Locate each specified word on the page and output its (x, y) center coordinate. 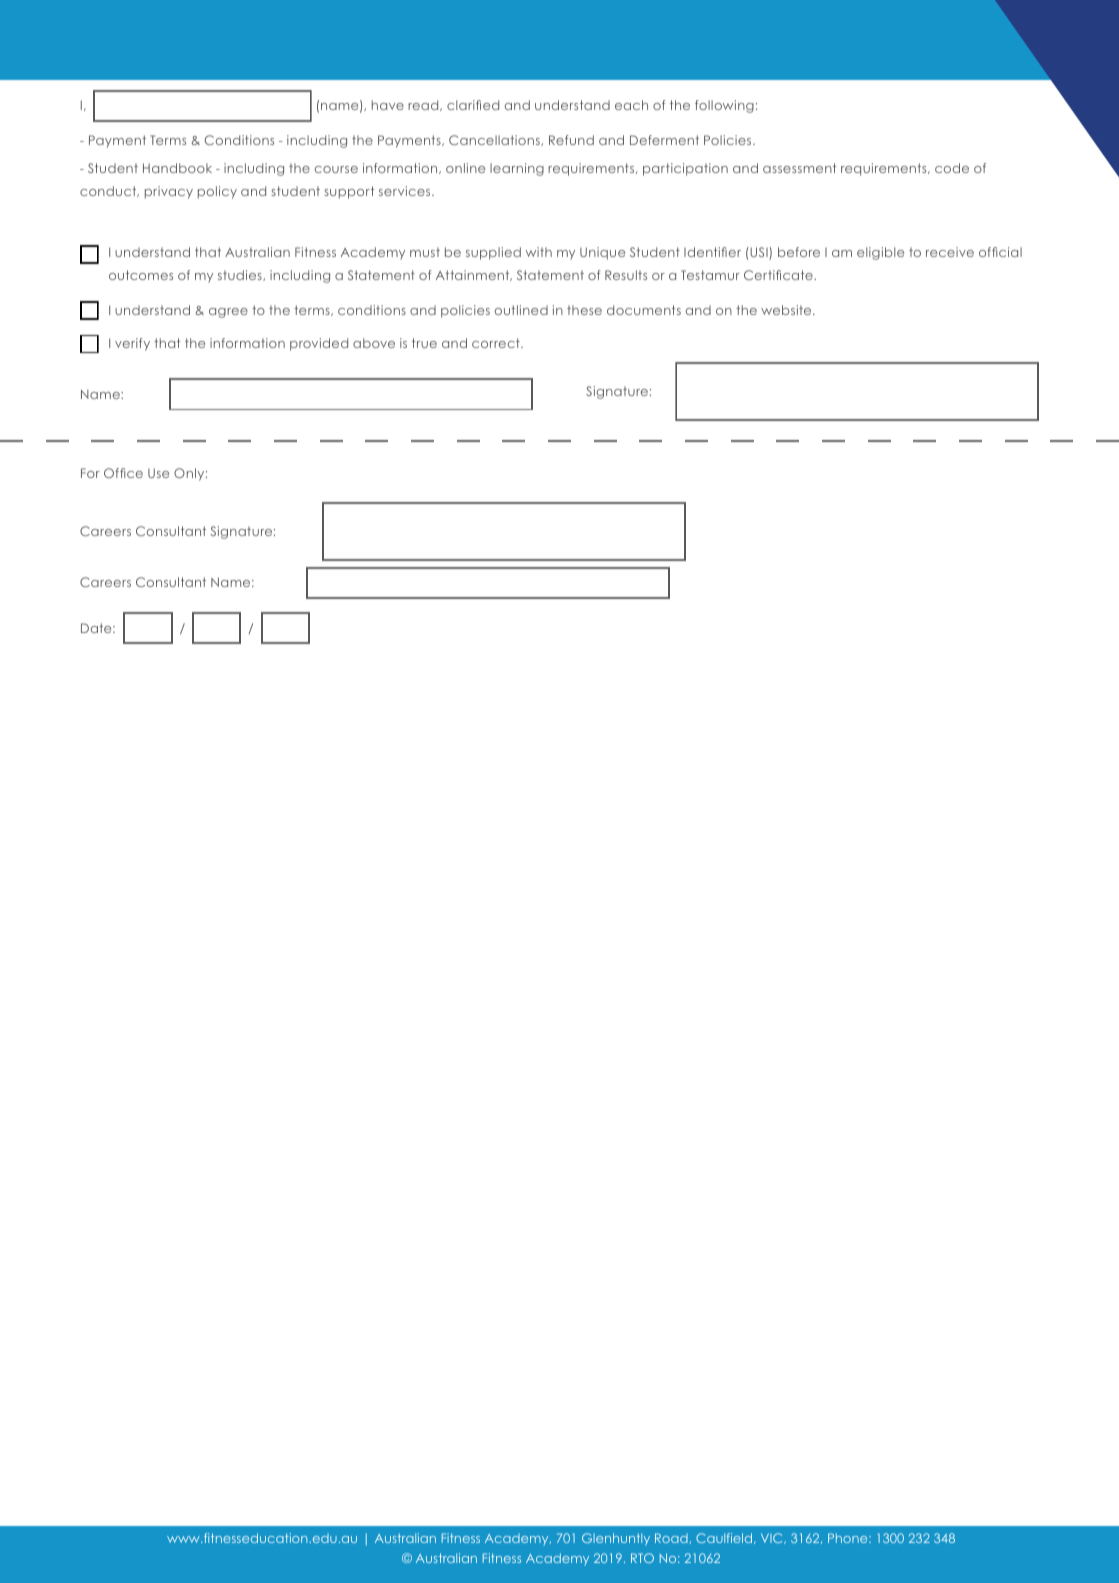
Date (97, 628)
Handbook (177, 168)
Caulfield (725, 1538)
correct (497, 343)
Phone (849, 1538)
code (952, 168)
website (787, 310)
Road (672, 1538)
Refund (571, 140)
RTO (642, 1558)
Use (158, 473)
